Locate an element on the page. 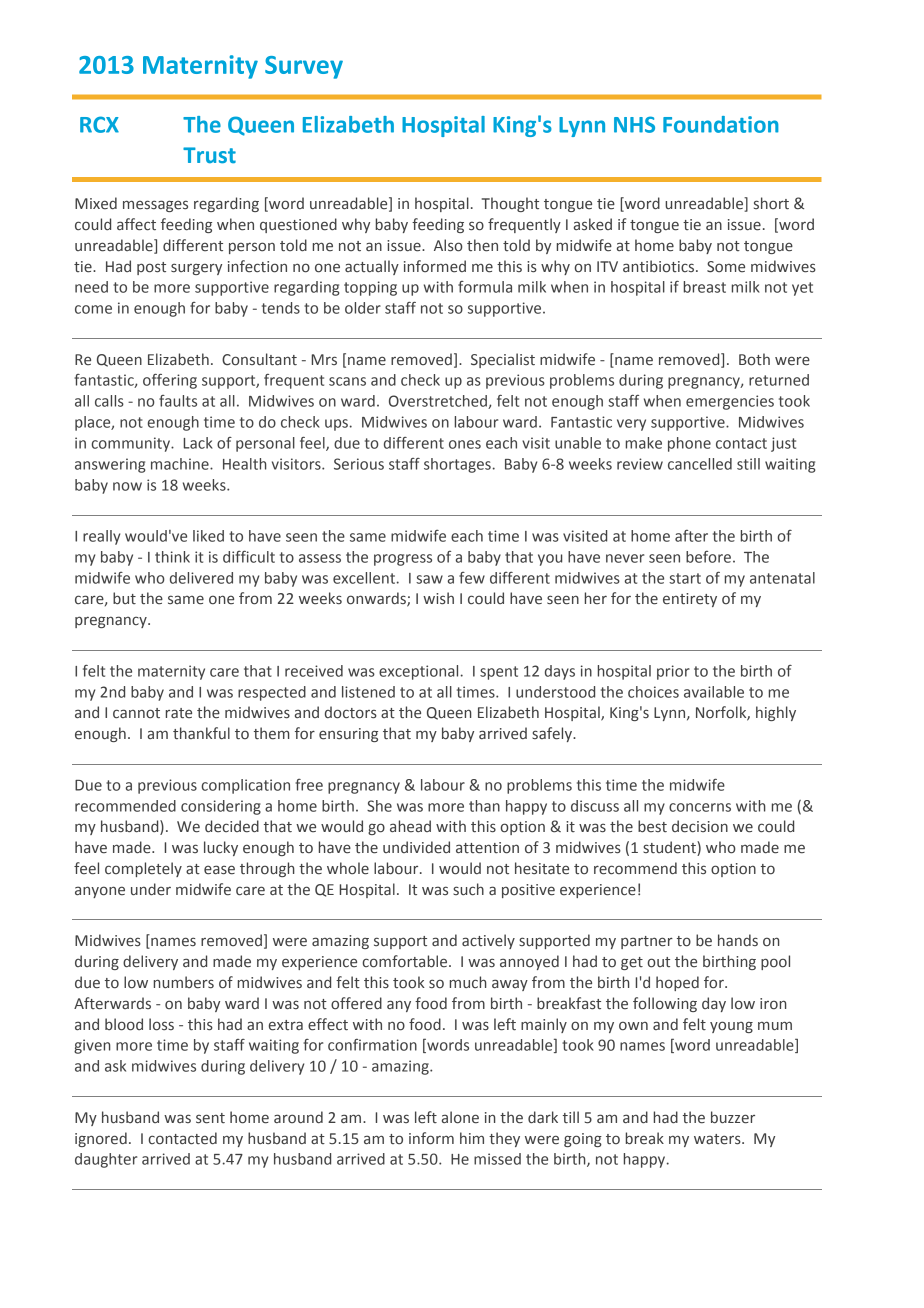  completely is located at coordinates (143, 869).
